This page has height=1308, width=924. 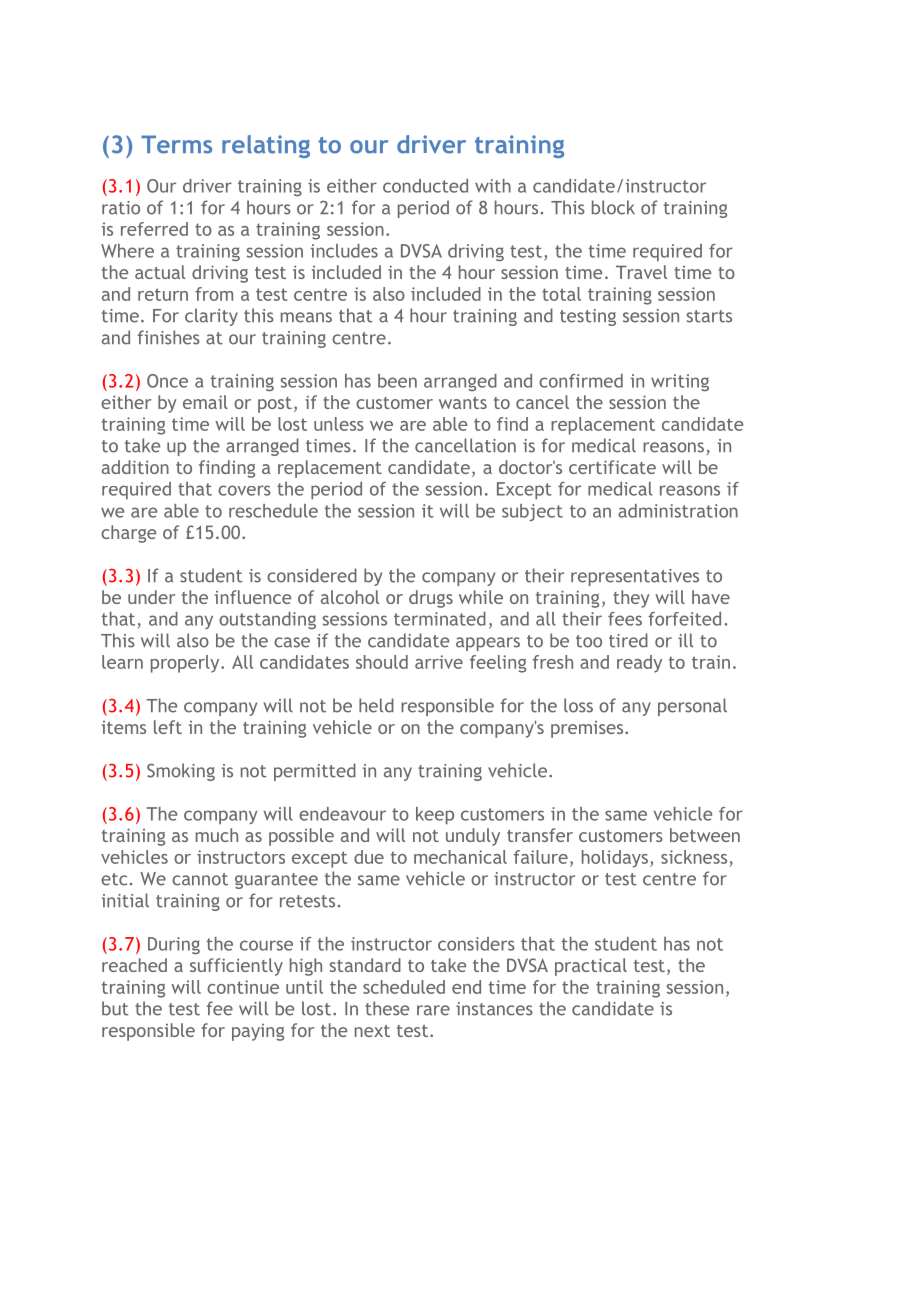 I want to click on rare, so click(x=433, y=1010).
